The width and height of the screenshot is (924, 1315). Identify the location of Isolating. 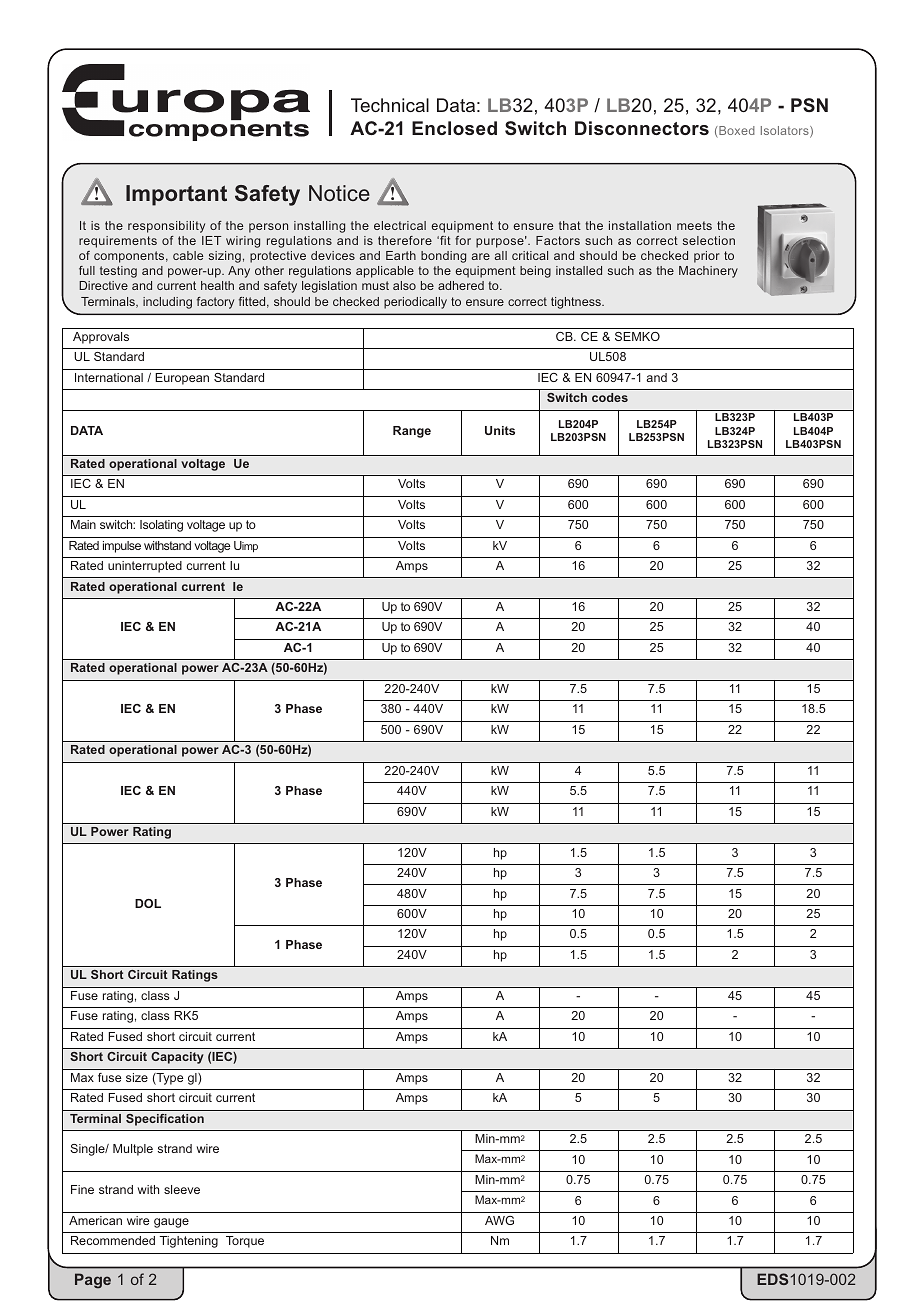
(161, 526).
